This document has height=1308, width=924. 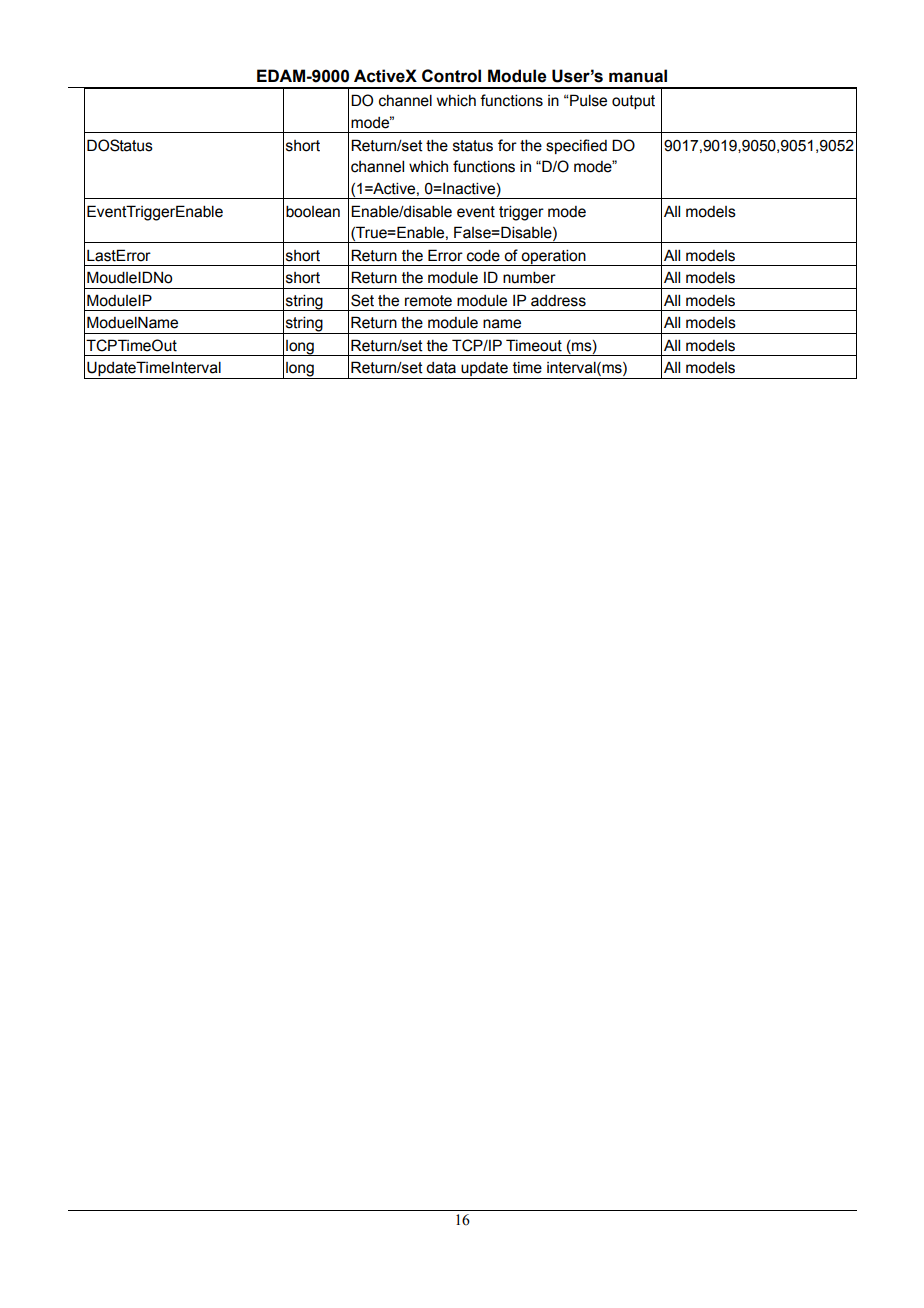 What do you see at coordinates (441, 368) in the document?
I see `data` at bounding box center [441, 368].
